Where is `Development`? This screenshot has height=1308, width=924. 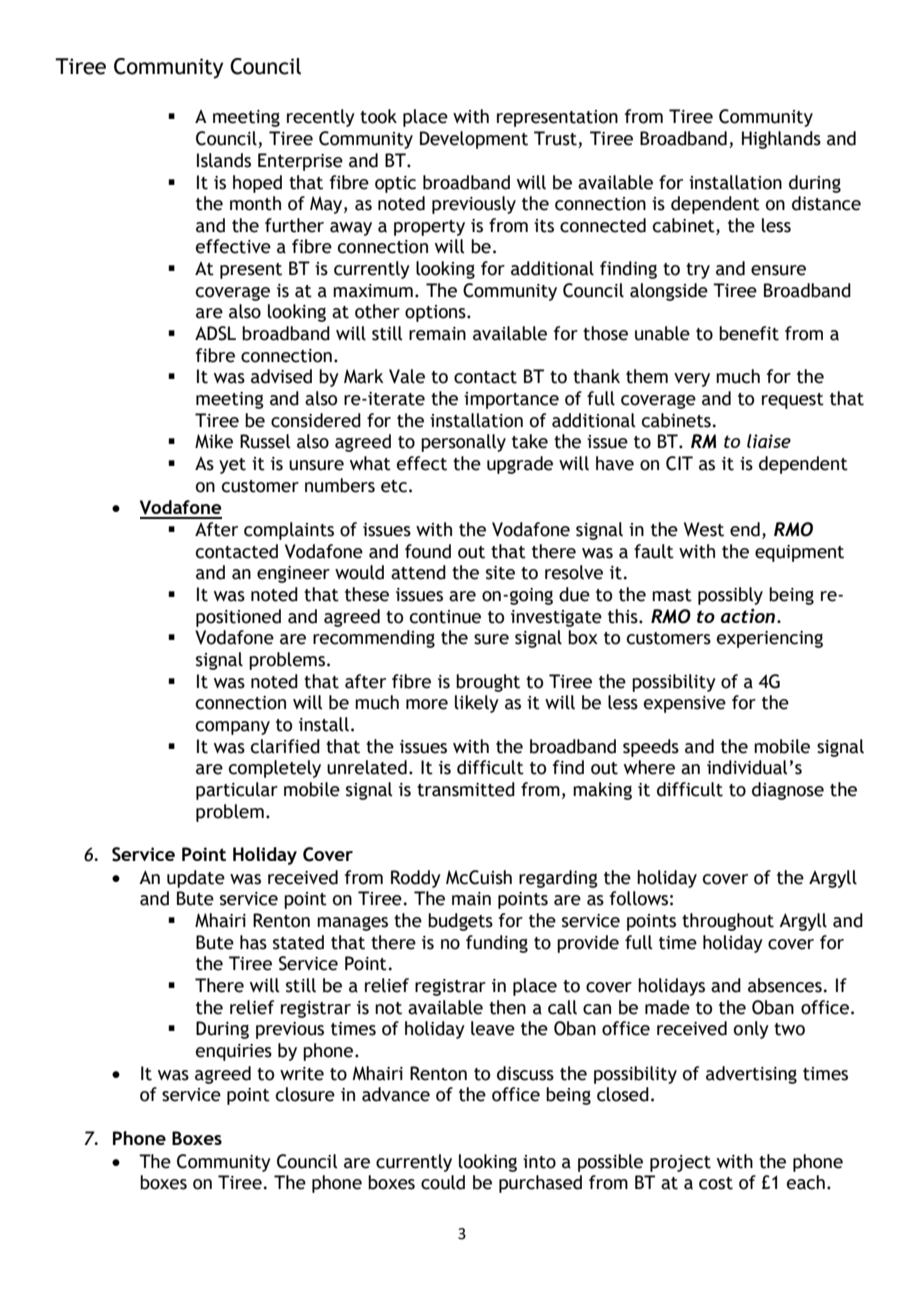 Development is located at coordinates (474, 140).
